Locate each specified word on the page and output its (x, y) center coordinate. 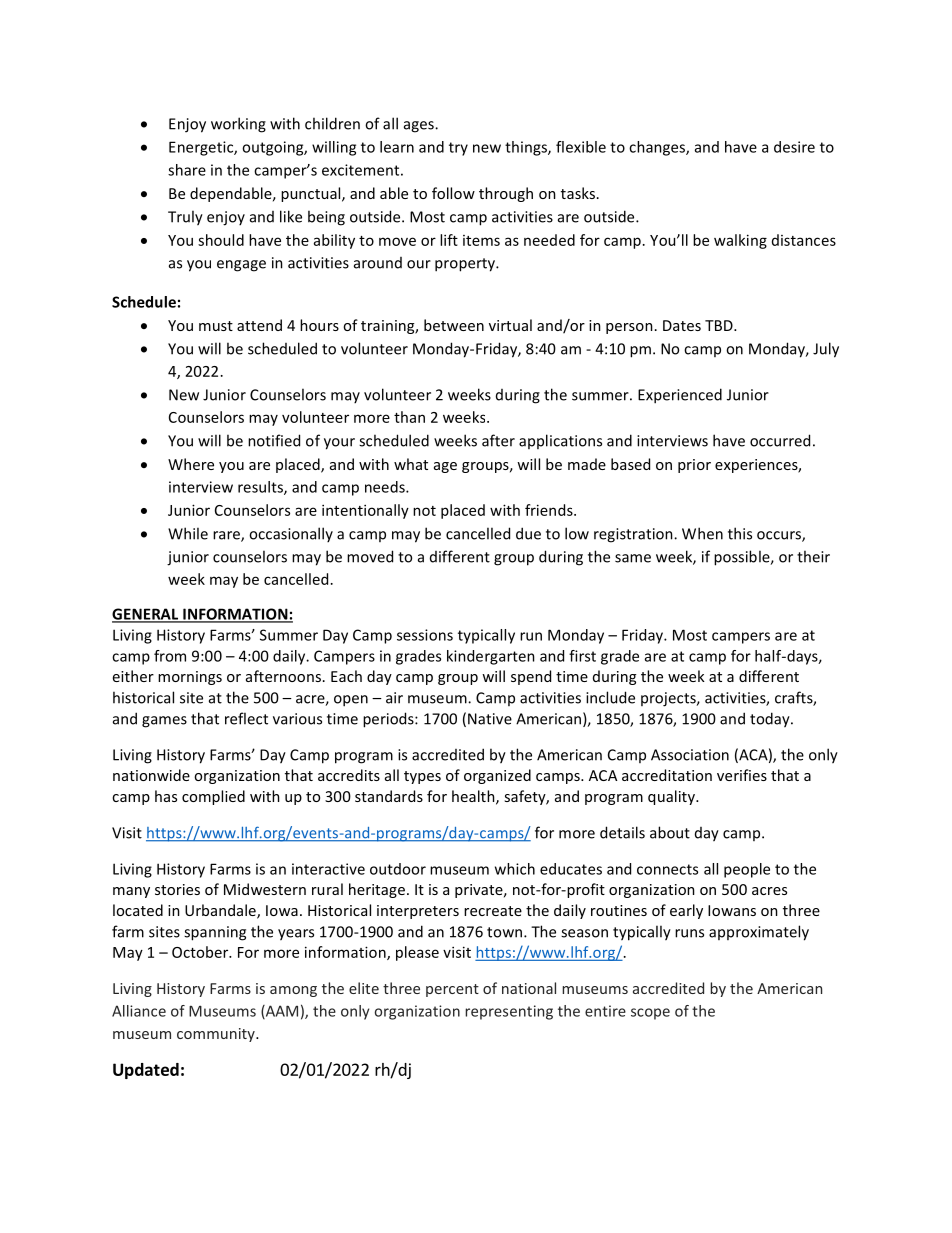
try (458, 149)
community (217, 1035)
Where (191, 464)
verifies (742, 775)
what (411, 464)
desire (794, 147)
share (187, 170)
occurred (780, 440)
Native (490, 719)
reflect (246, 718)
